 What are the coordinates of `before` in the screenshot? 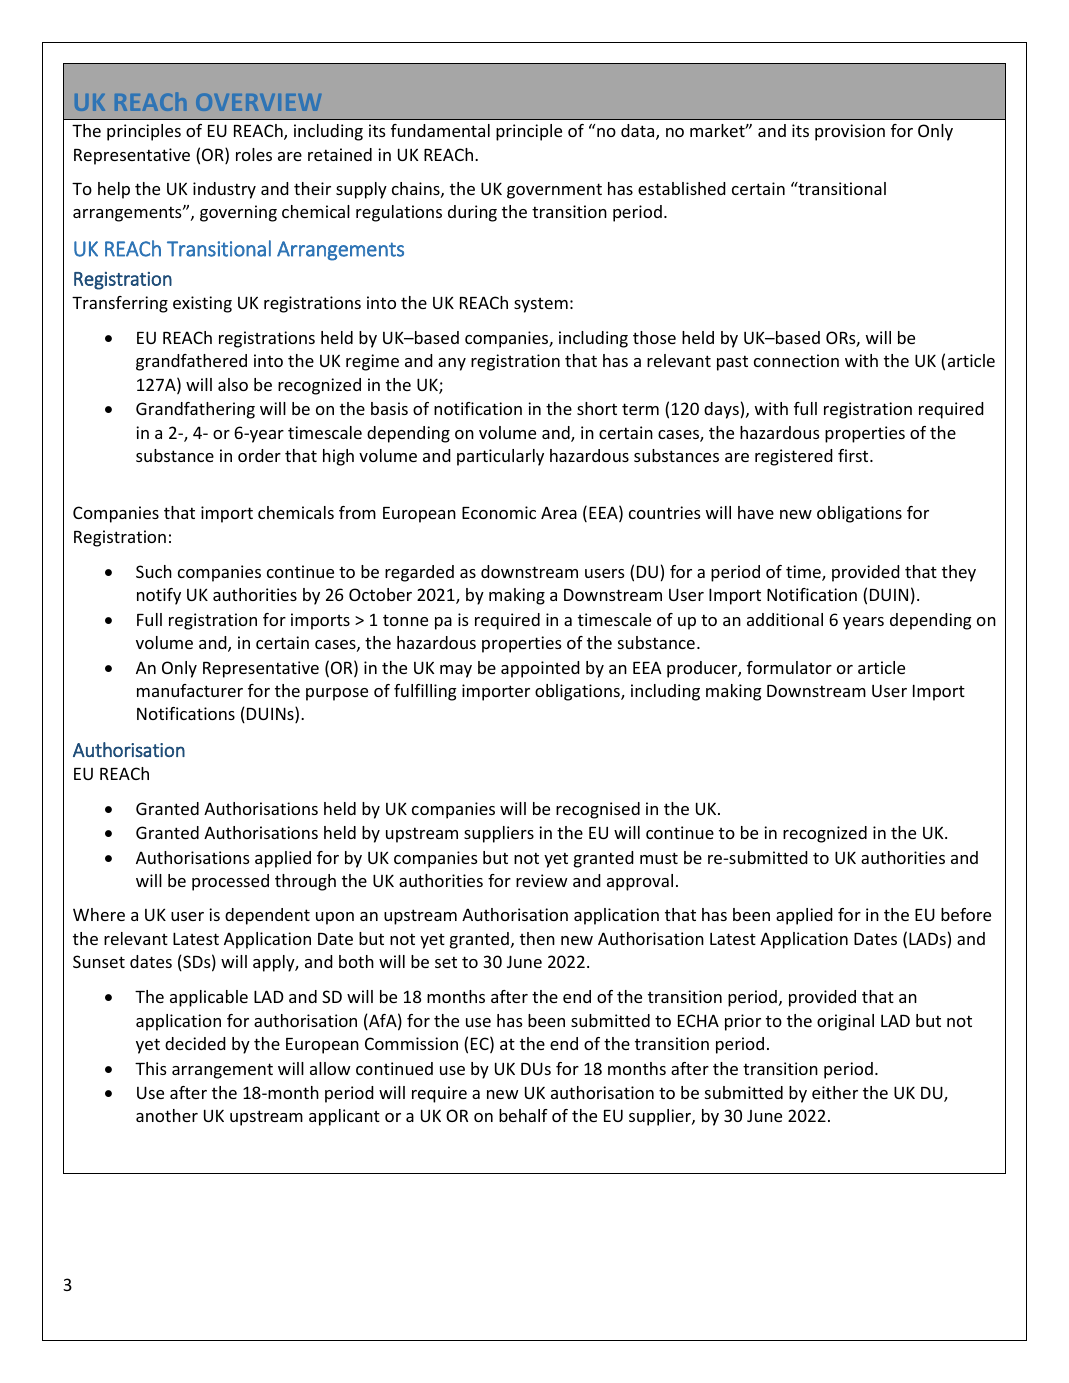 It's located at (966, 914).
